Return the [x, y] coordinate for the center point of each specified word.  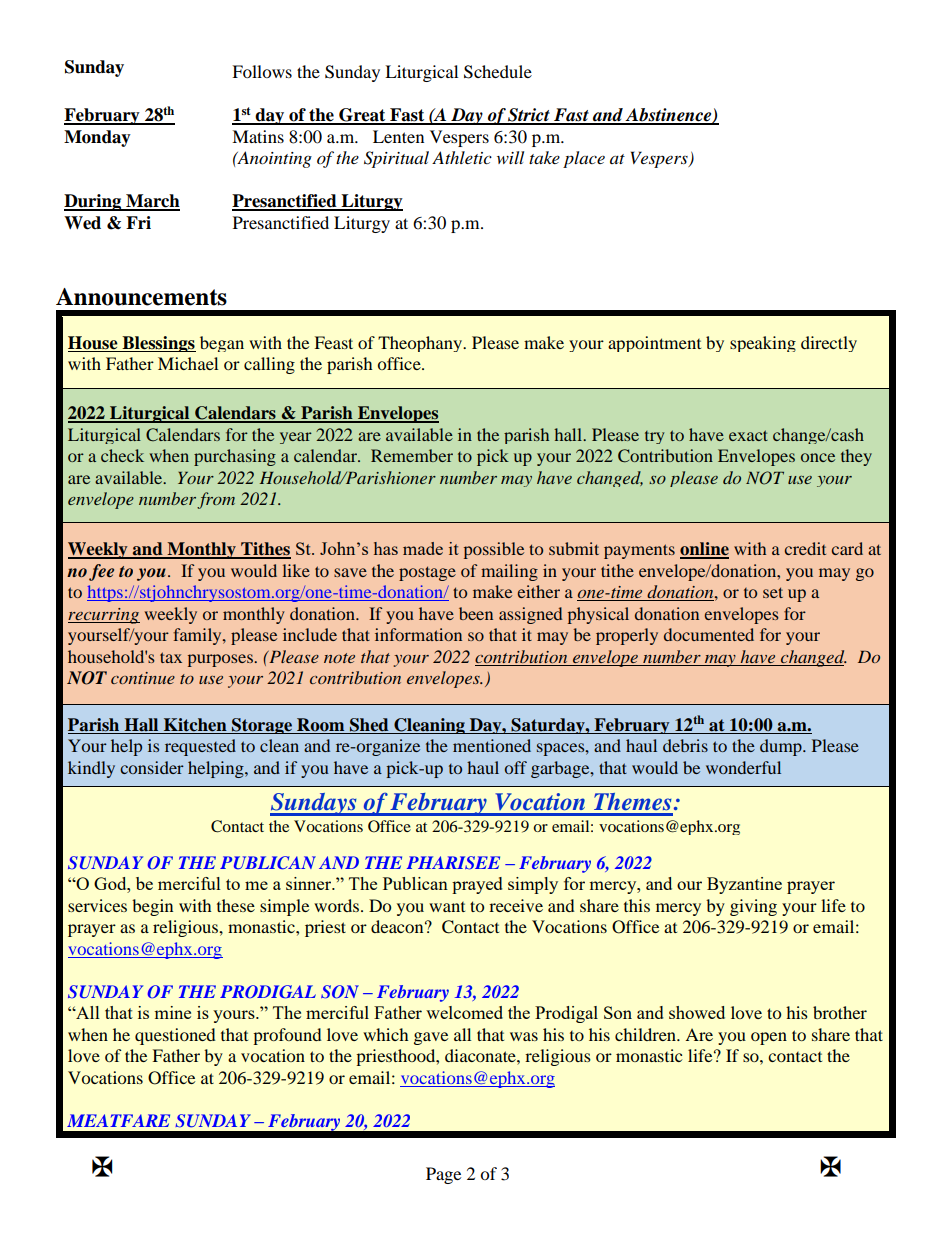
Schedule [498, 72]
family [198, 636]
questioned [175, 1036]
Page [443, 1175]
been [476, 613]
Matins [258, 136]
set [773, 592]
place [584, 159]
